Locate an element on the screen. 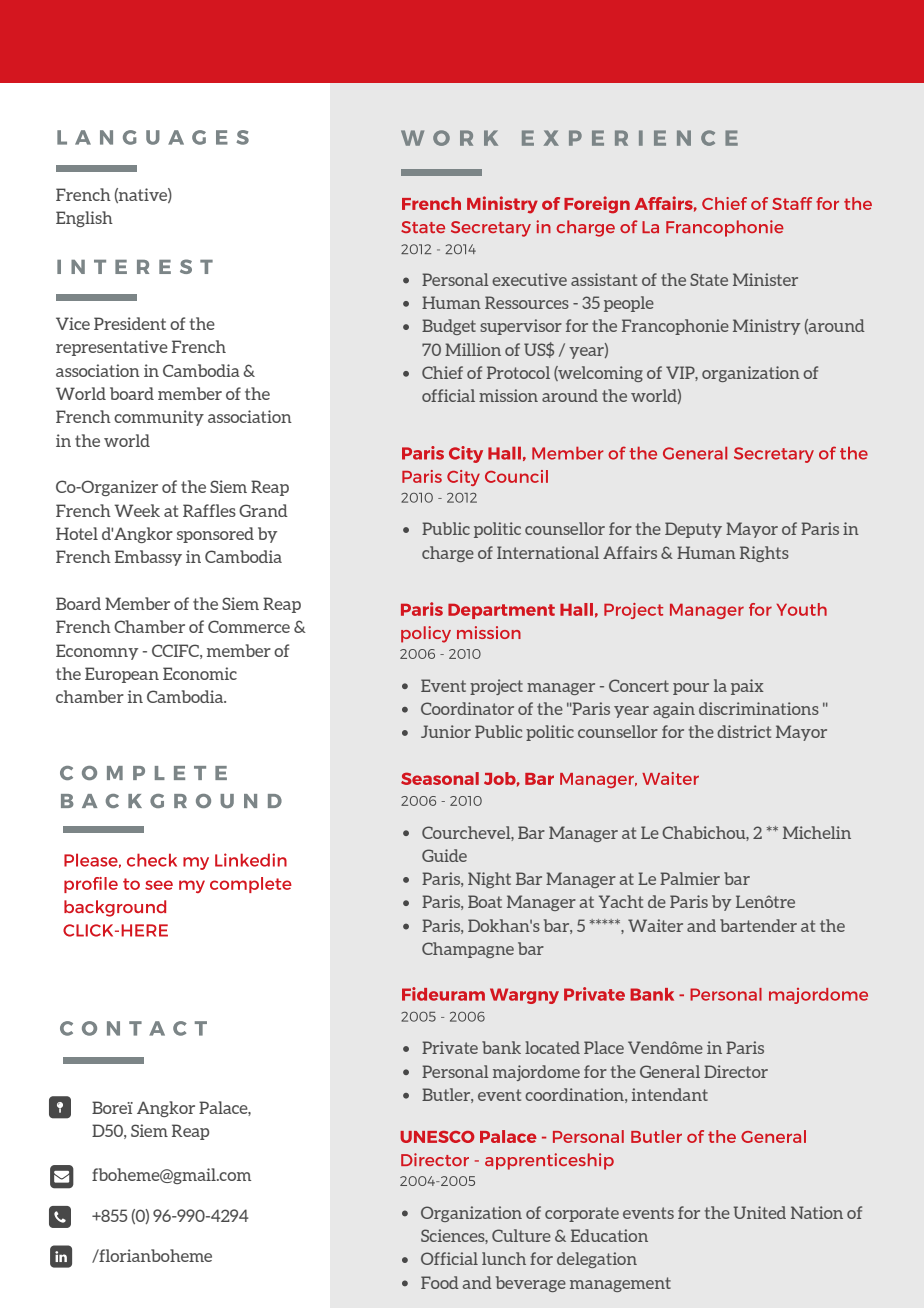 The height and width of the screenshot is (1308, 924). English is located at coordinates (84, 219).
